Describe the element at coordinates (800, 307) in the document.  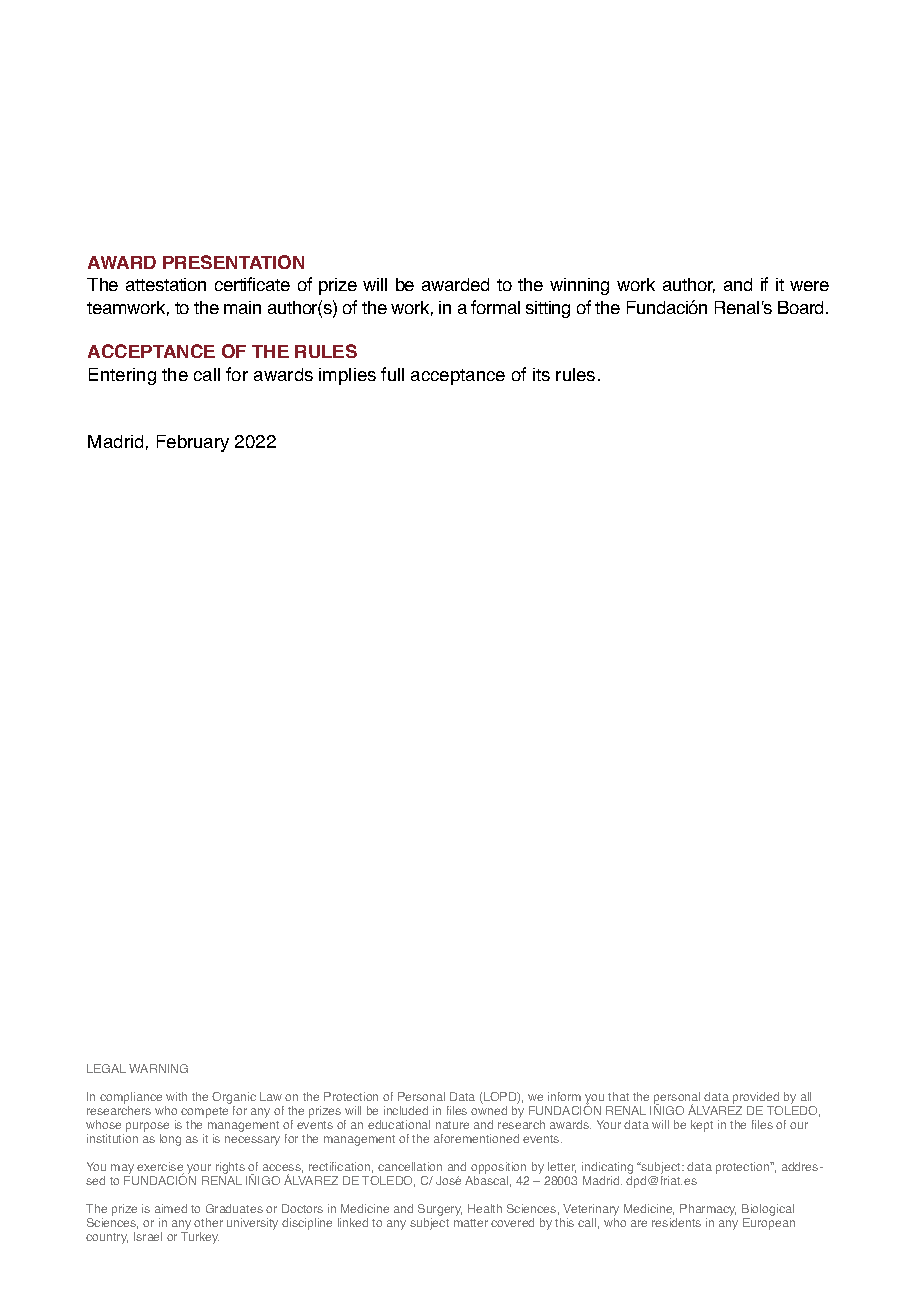
I see `Board` at that location.
